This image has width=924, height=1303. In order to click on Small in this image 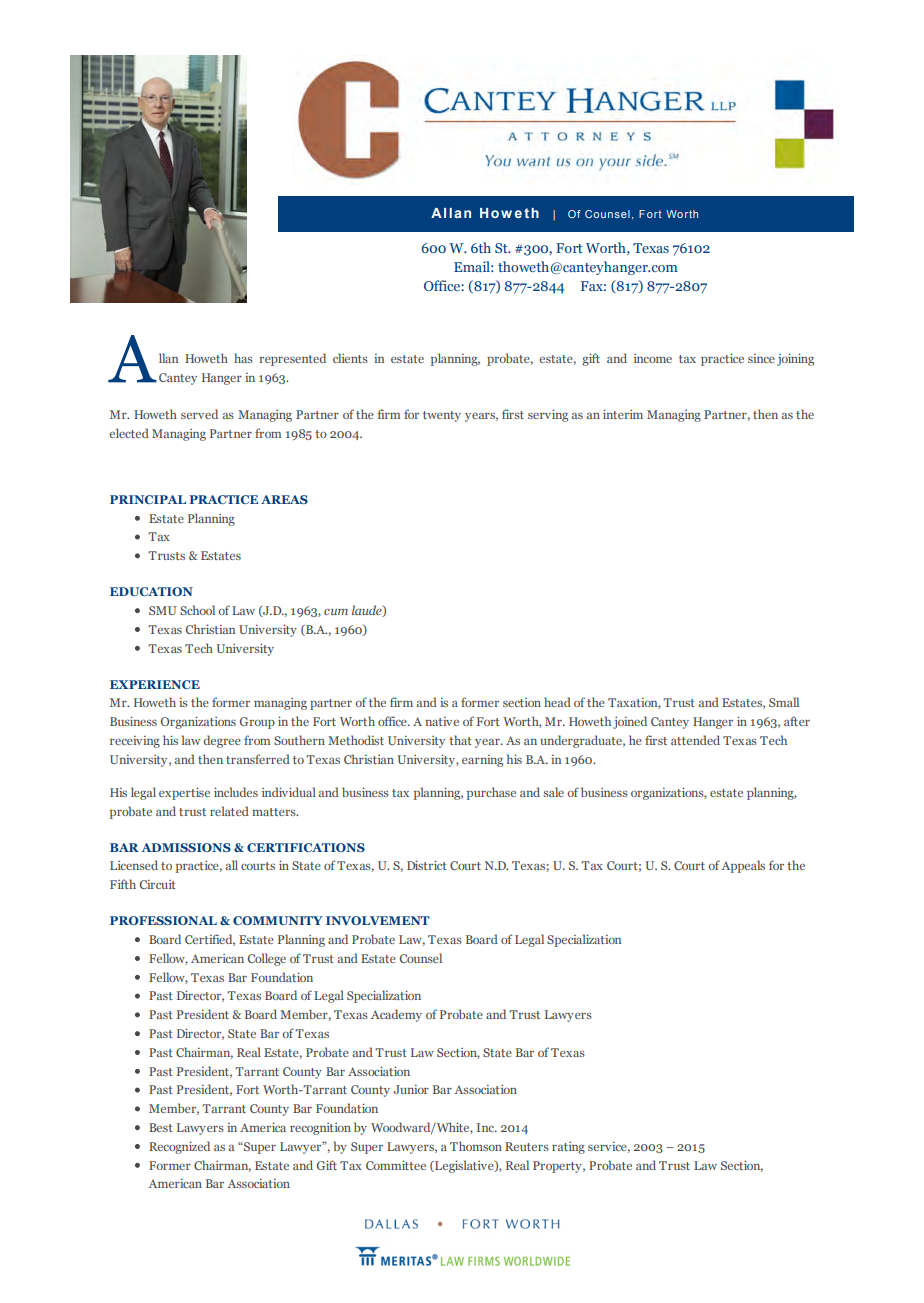, I will do `click(784, 702)`.
